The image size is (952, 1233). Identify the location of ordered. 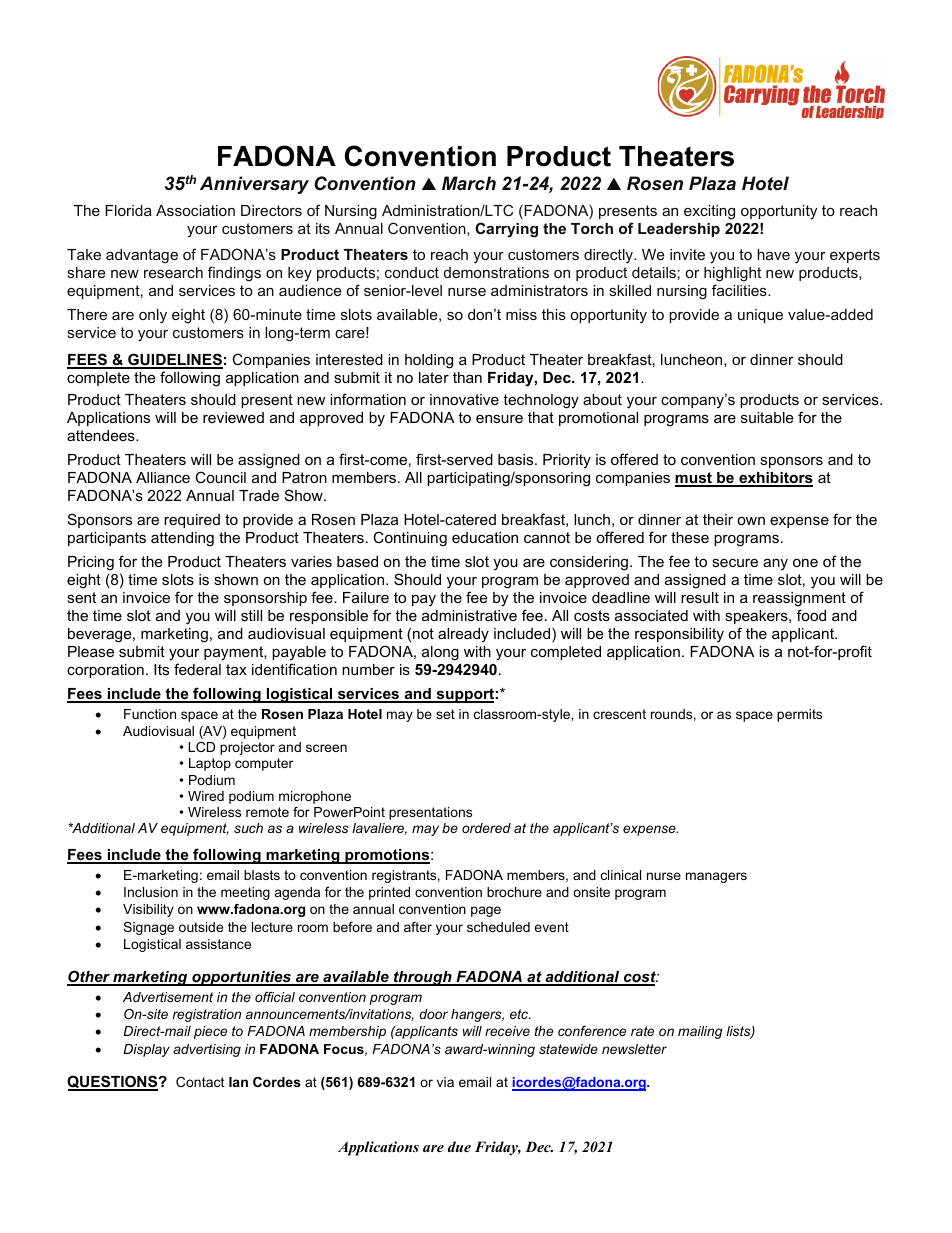
(486, 828).
